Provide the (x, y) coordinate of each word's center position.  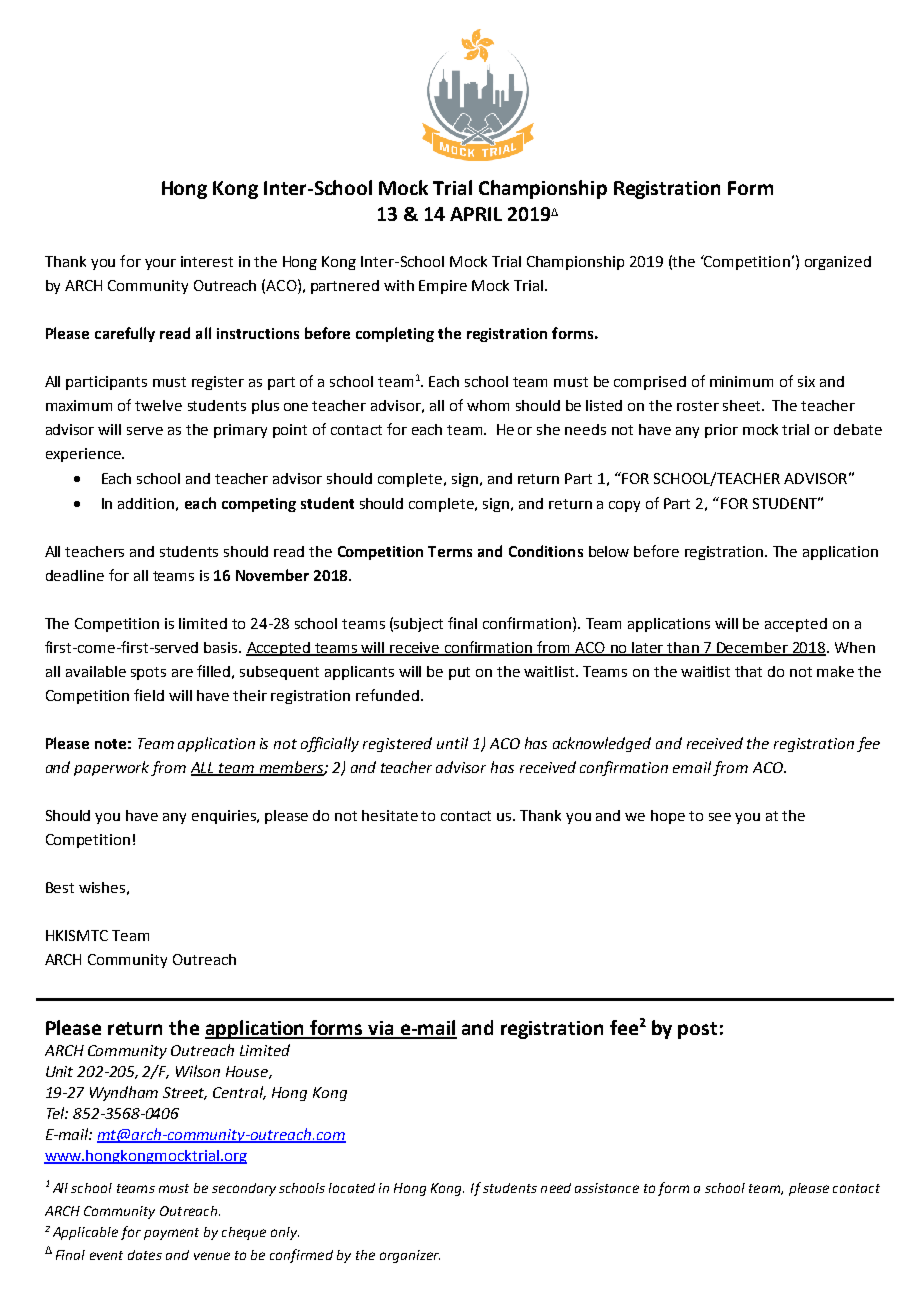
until (452, 743)
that (748, 671)
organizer (410, 1256)
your (160, 264)
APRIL (476, 214)
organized (838, 263)
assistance (607, 1188)
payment (171, 1234)
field (149, 695)
